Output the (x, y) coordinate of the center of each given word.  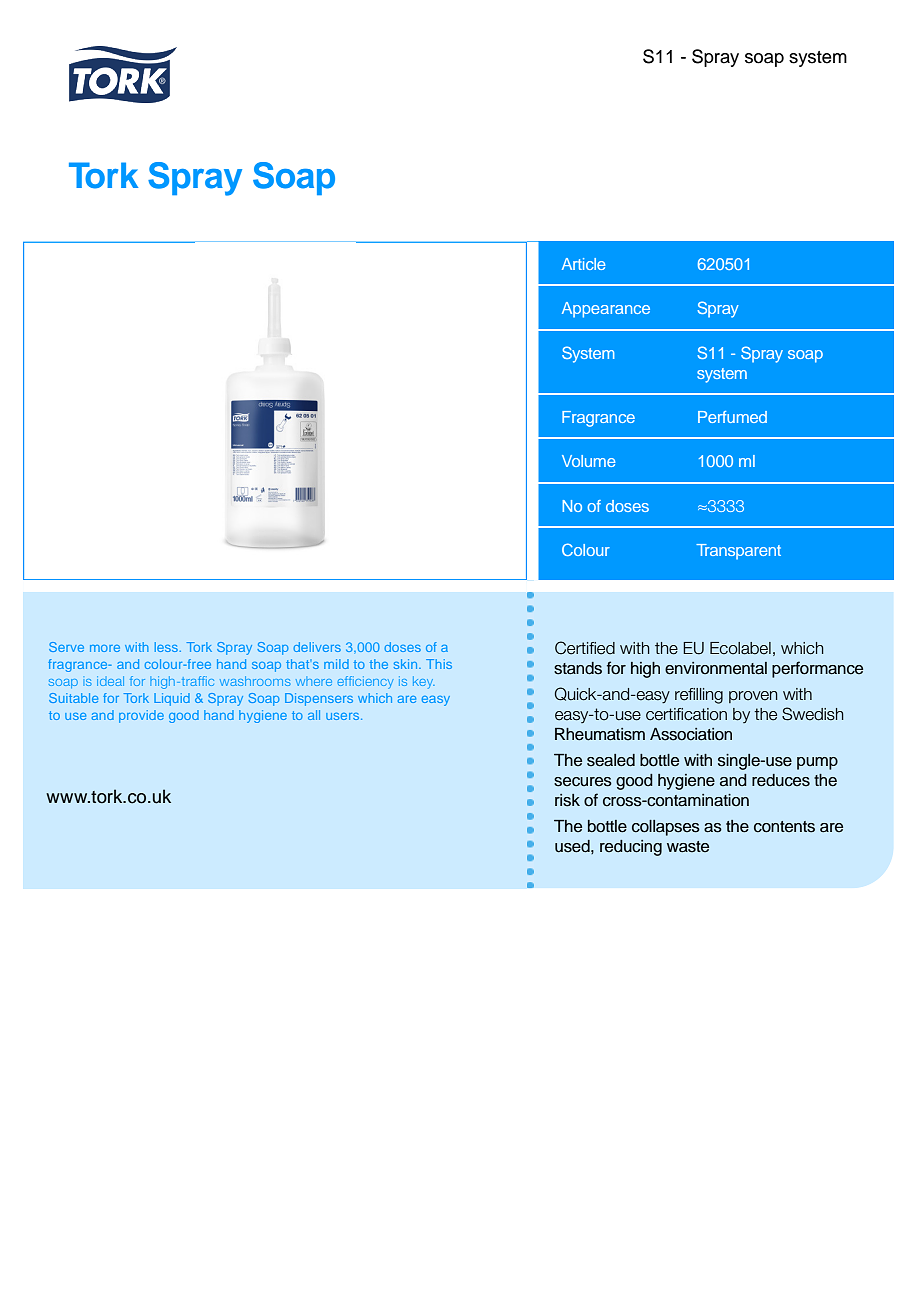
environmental (716, 668)
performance (817, 669)
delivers (317, 647)
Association (691, 734)
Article (584, 264)
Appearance (606, 310)
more (105, 648)
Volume (589, 461)
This (439, 664)
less (168, 647)
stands (578, 668)
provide (141, 716)
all (314, 715)
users (344, 716)
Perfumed (732, 417)
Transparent (738, 552)
